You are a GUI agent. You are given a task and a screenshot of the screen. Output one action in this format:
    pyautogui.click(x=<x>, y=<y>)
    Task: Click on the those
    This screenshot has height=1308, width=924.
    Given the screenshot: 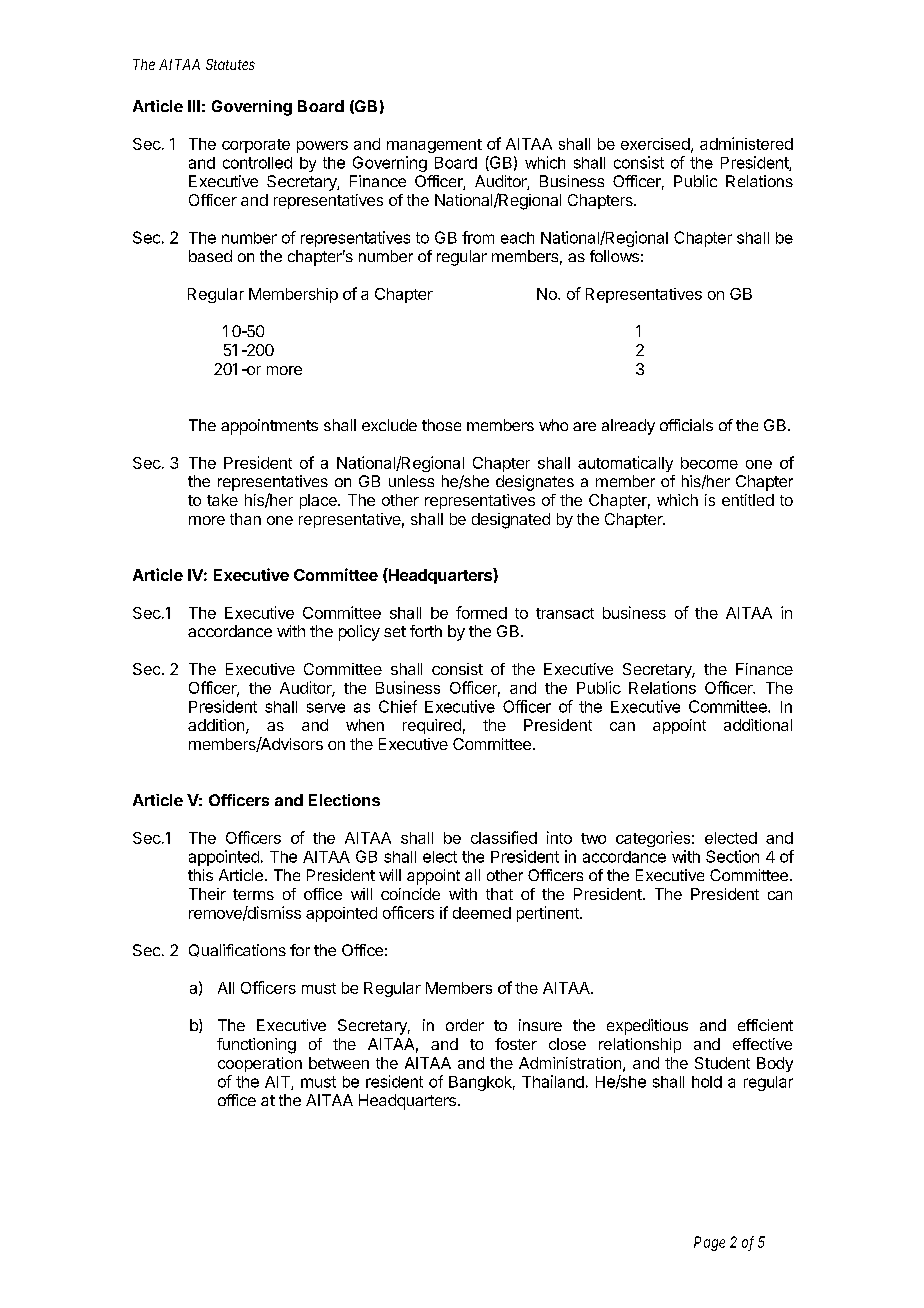 What is the action you would take?
    pyautogui.click(x=441, y=425)
